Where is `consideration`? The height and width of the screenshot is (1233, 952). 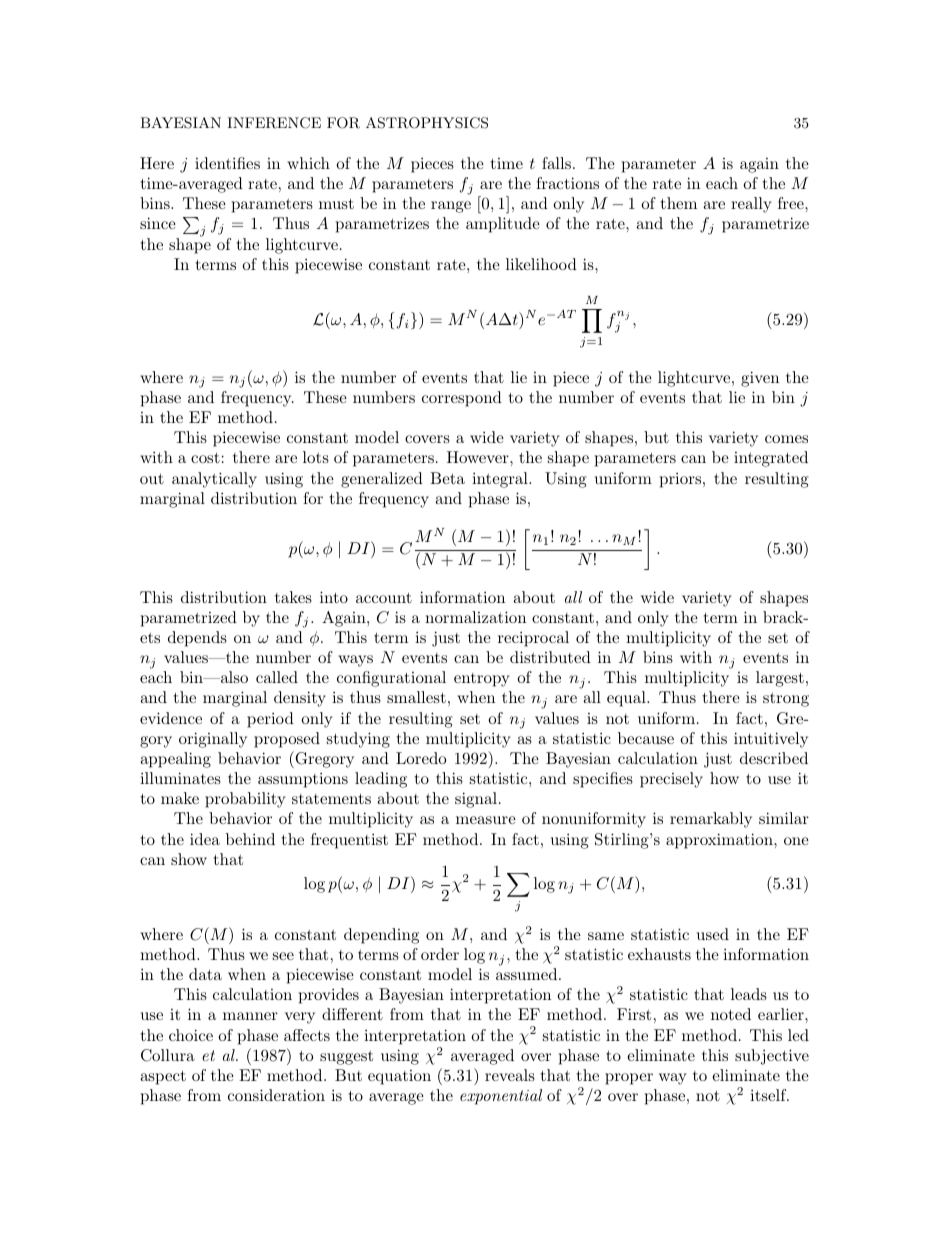
consideration is located at coordinates (276, 1095).
